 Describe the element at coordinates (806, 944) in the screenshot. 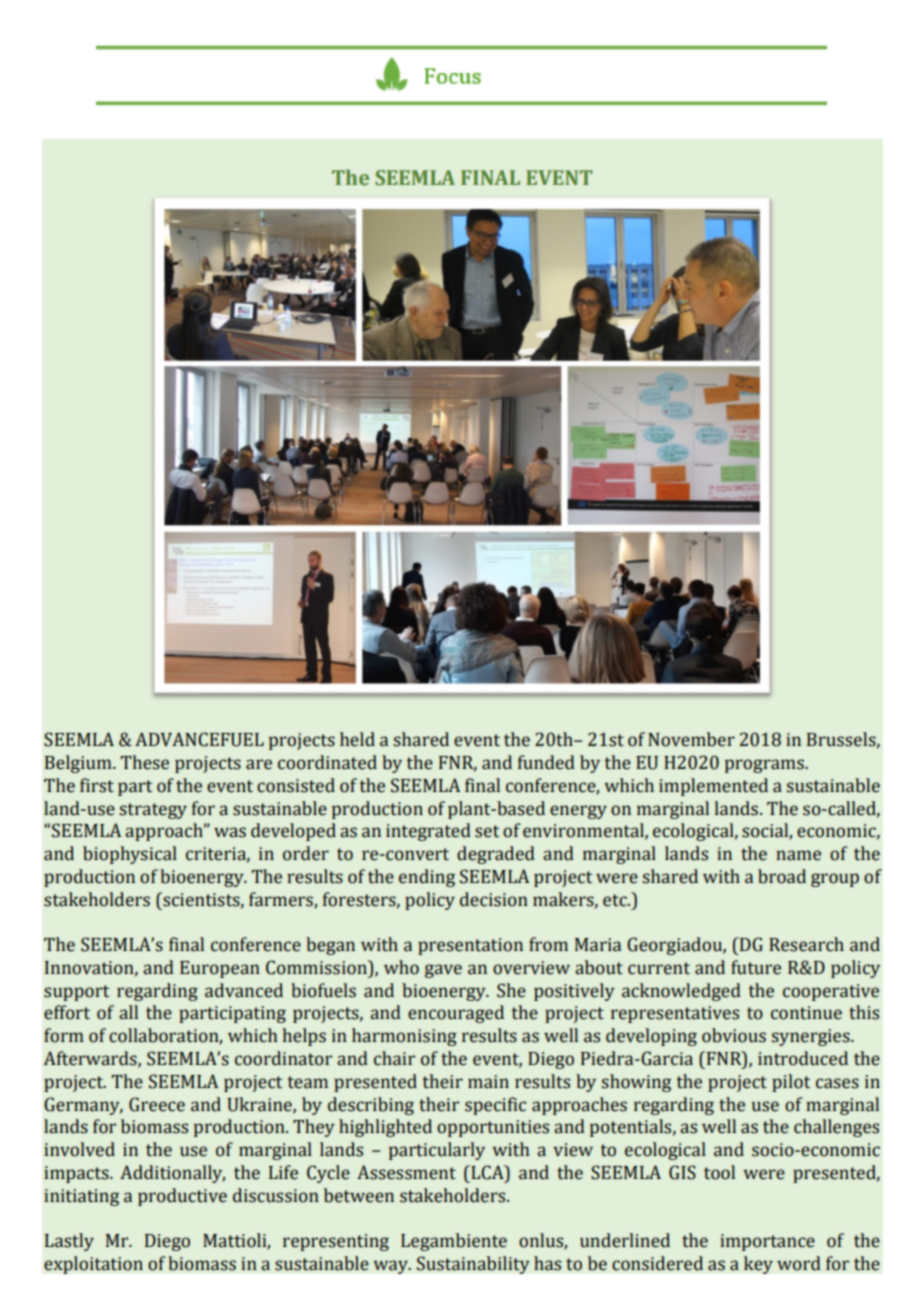

I see `Research` at that location.
